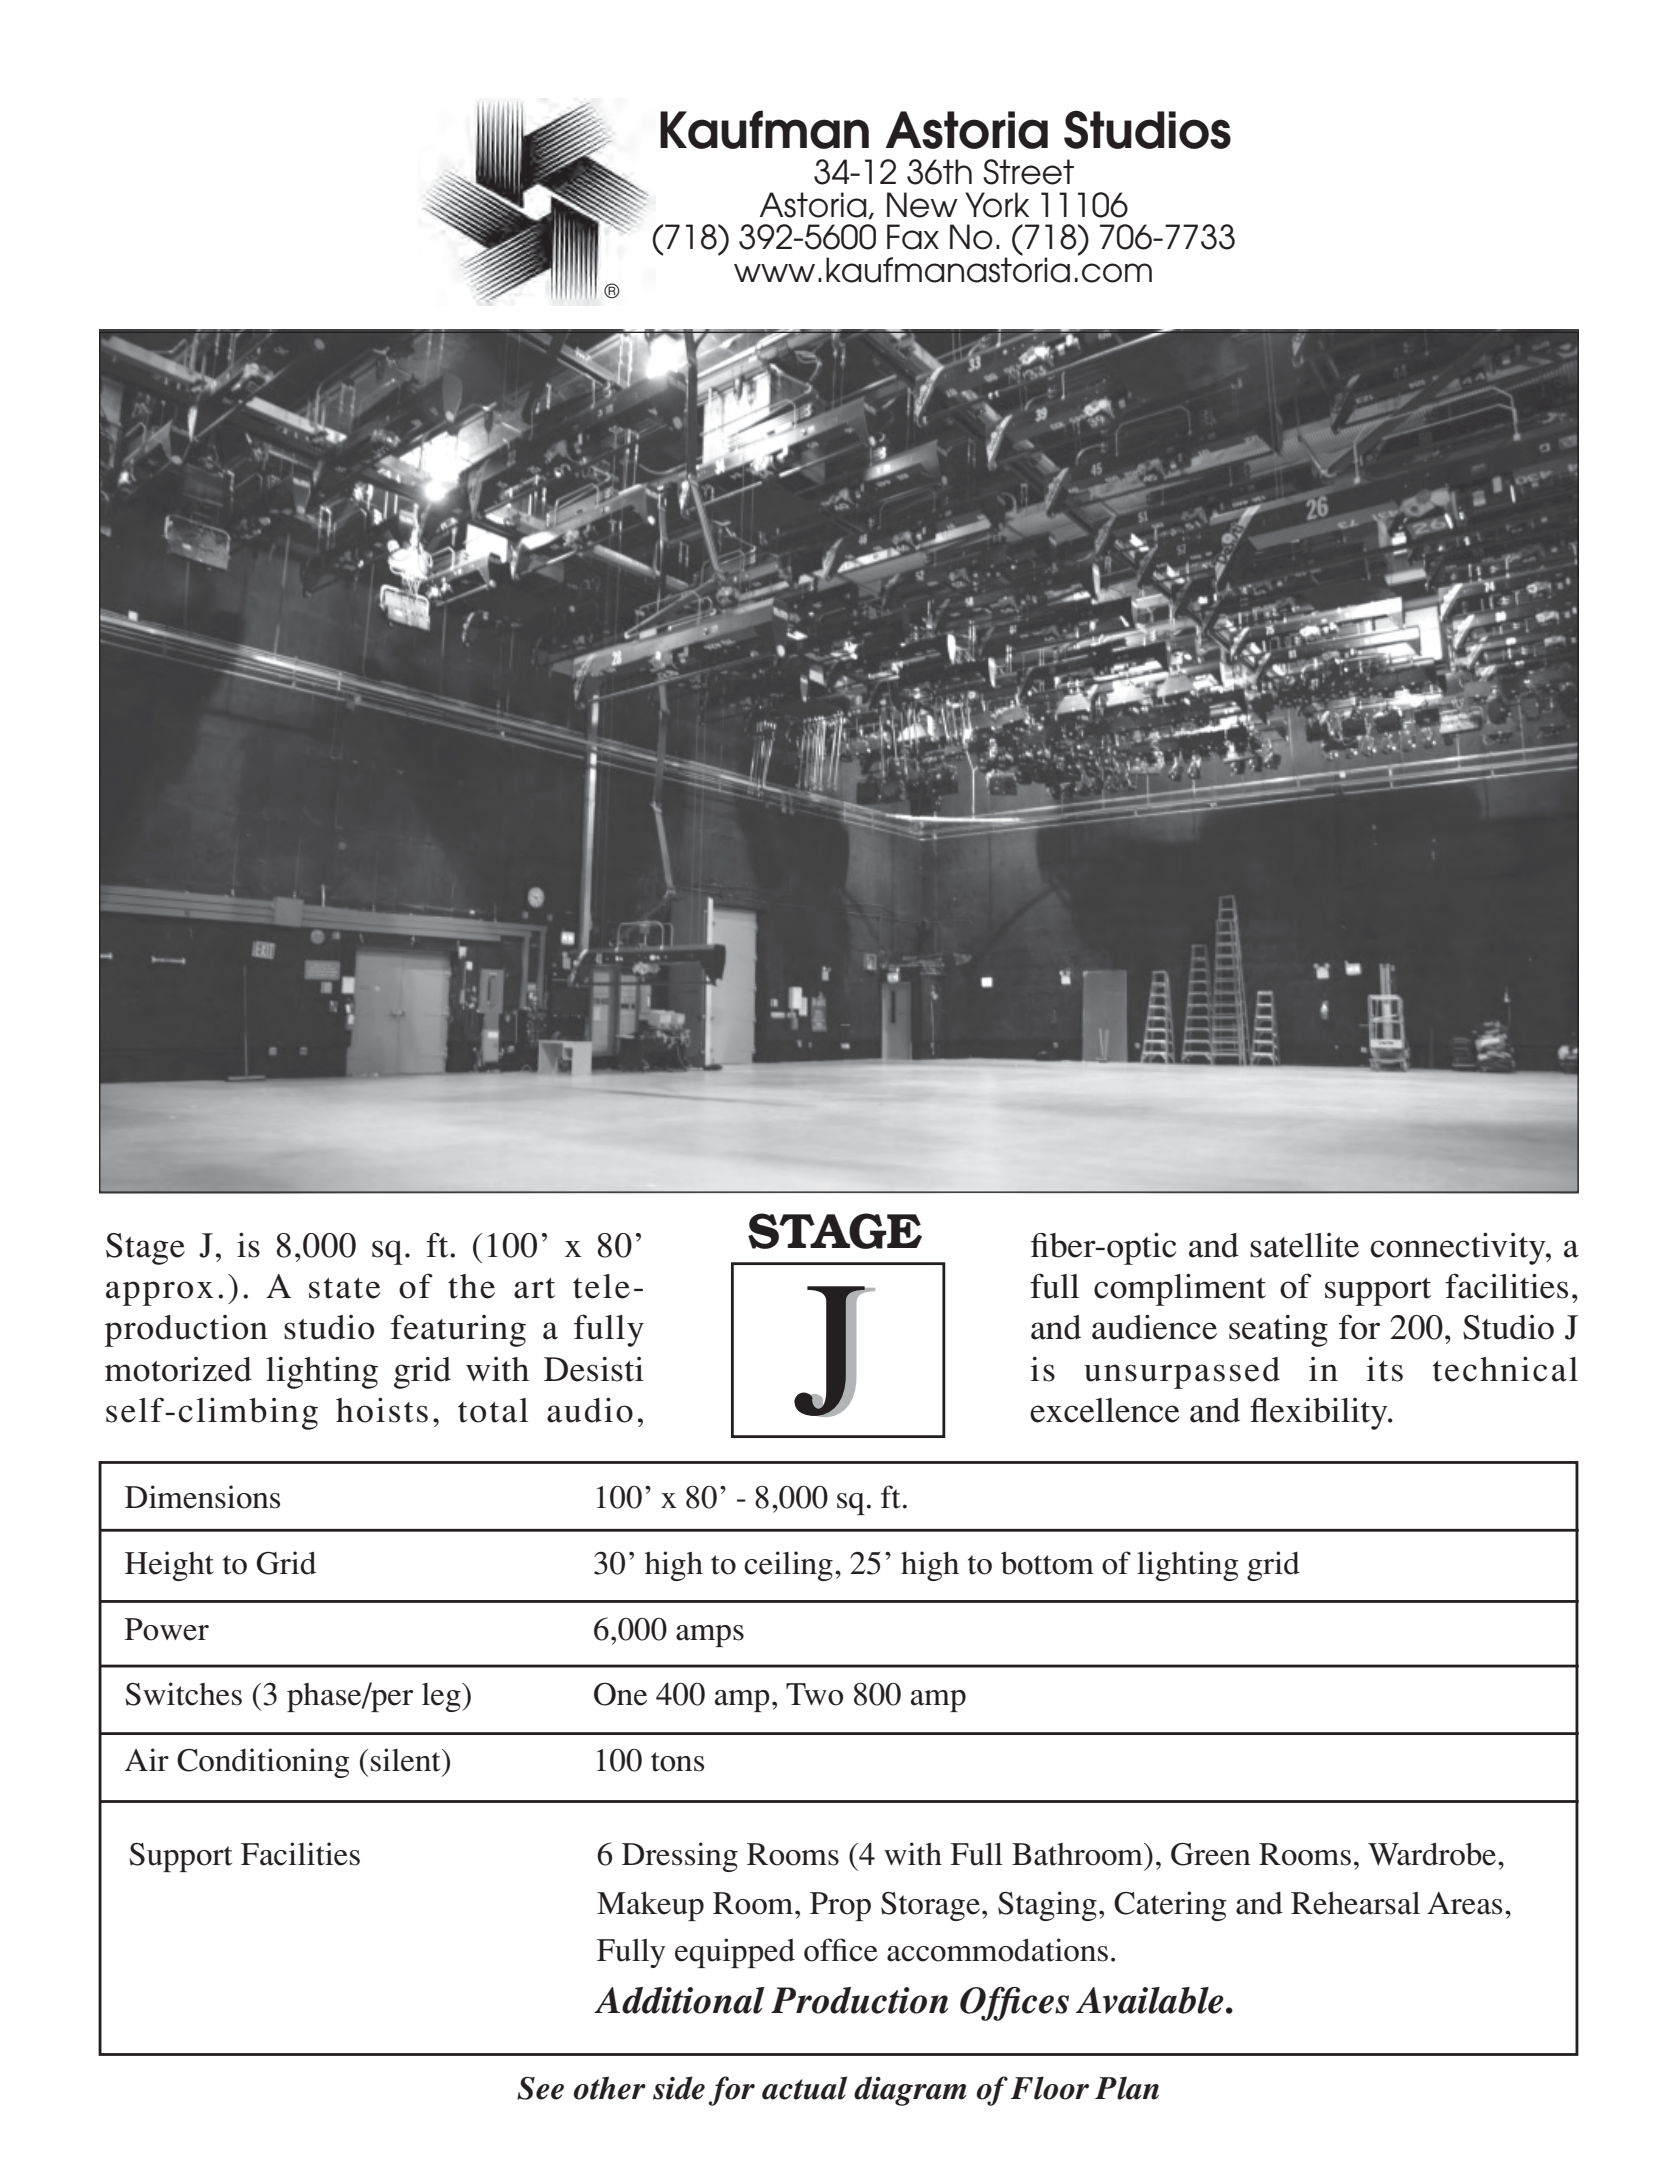  I want to click on art, so click(534, 1288).
